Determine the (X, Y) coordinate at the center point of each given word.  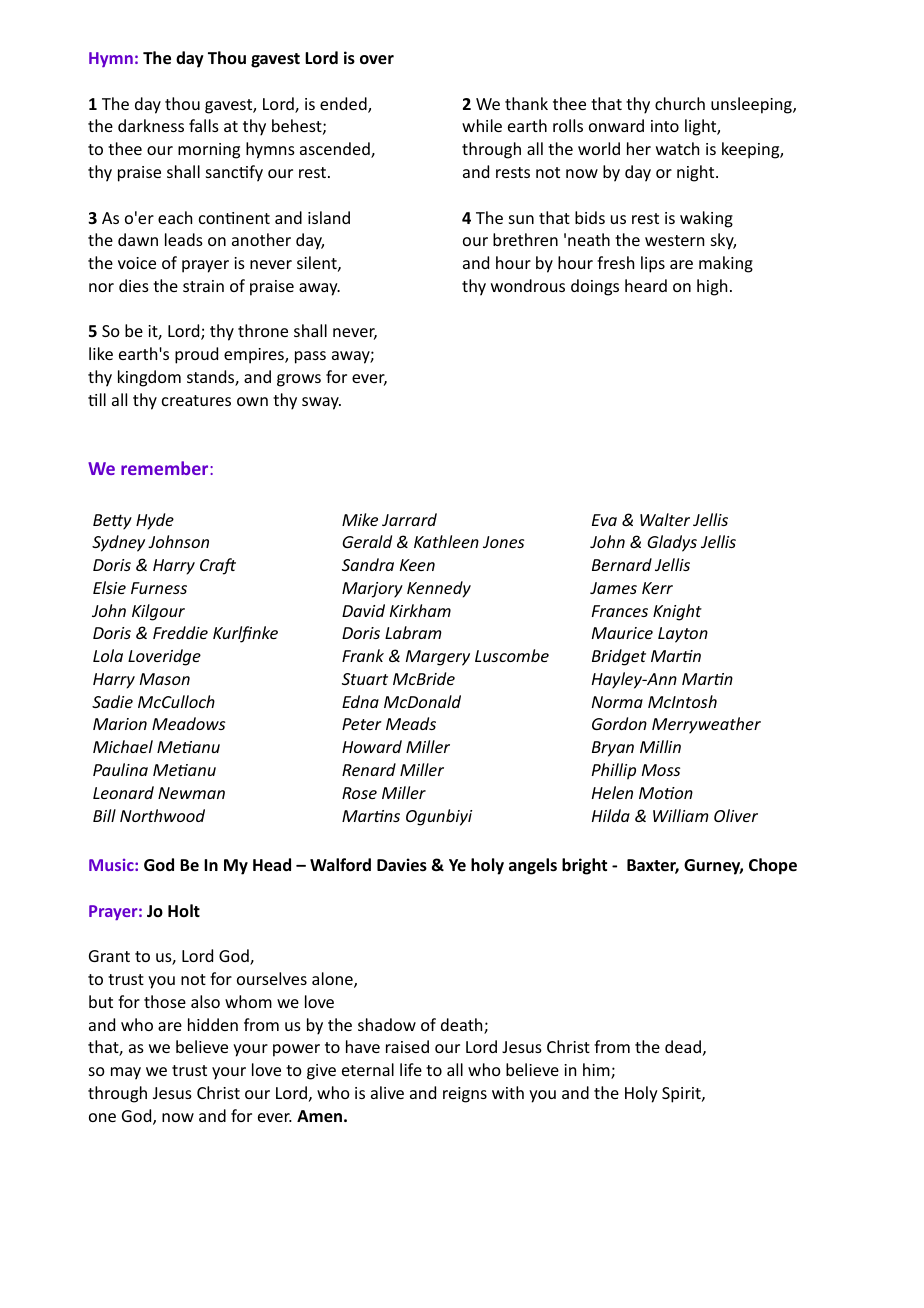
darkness (151, 125)
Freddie (180, 632)
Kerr (657, 588)
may (126, 1073)
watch (677, 148)
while (482, 125)
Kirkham (420, 610)
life (411, 1069)
